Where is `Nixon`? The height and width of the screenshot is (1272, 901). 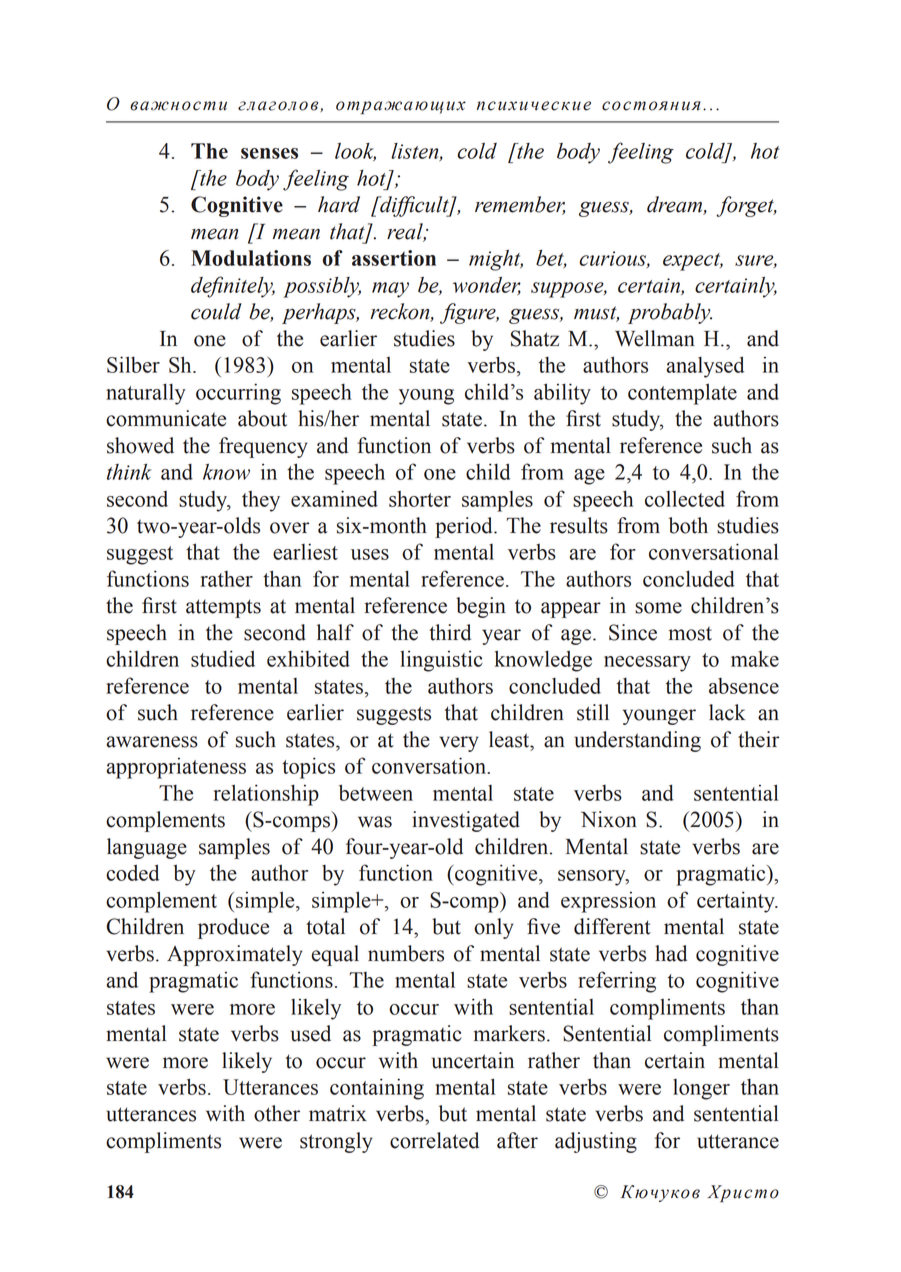 Nixon is located at coordinates (609, 819).
